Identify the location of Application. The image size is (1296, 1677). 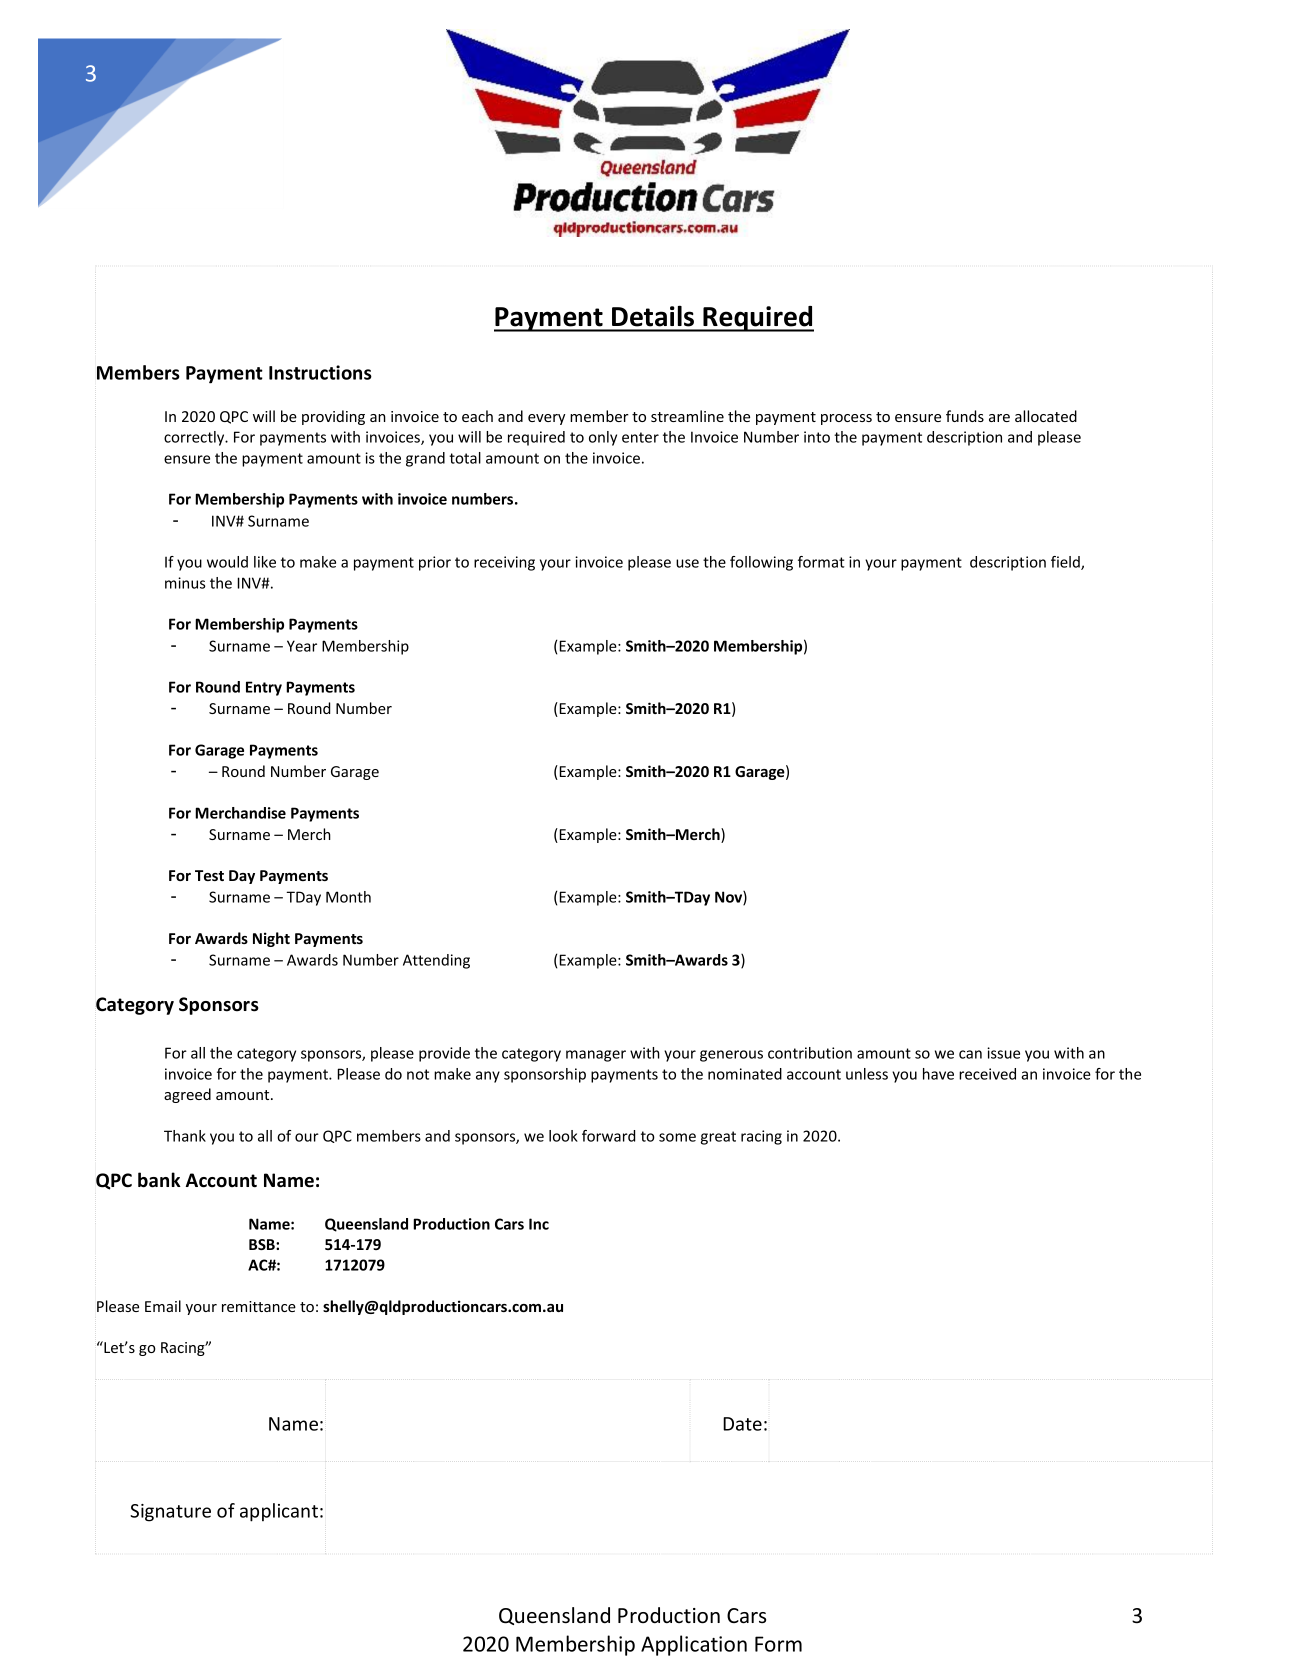
(694, 1645).
